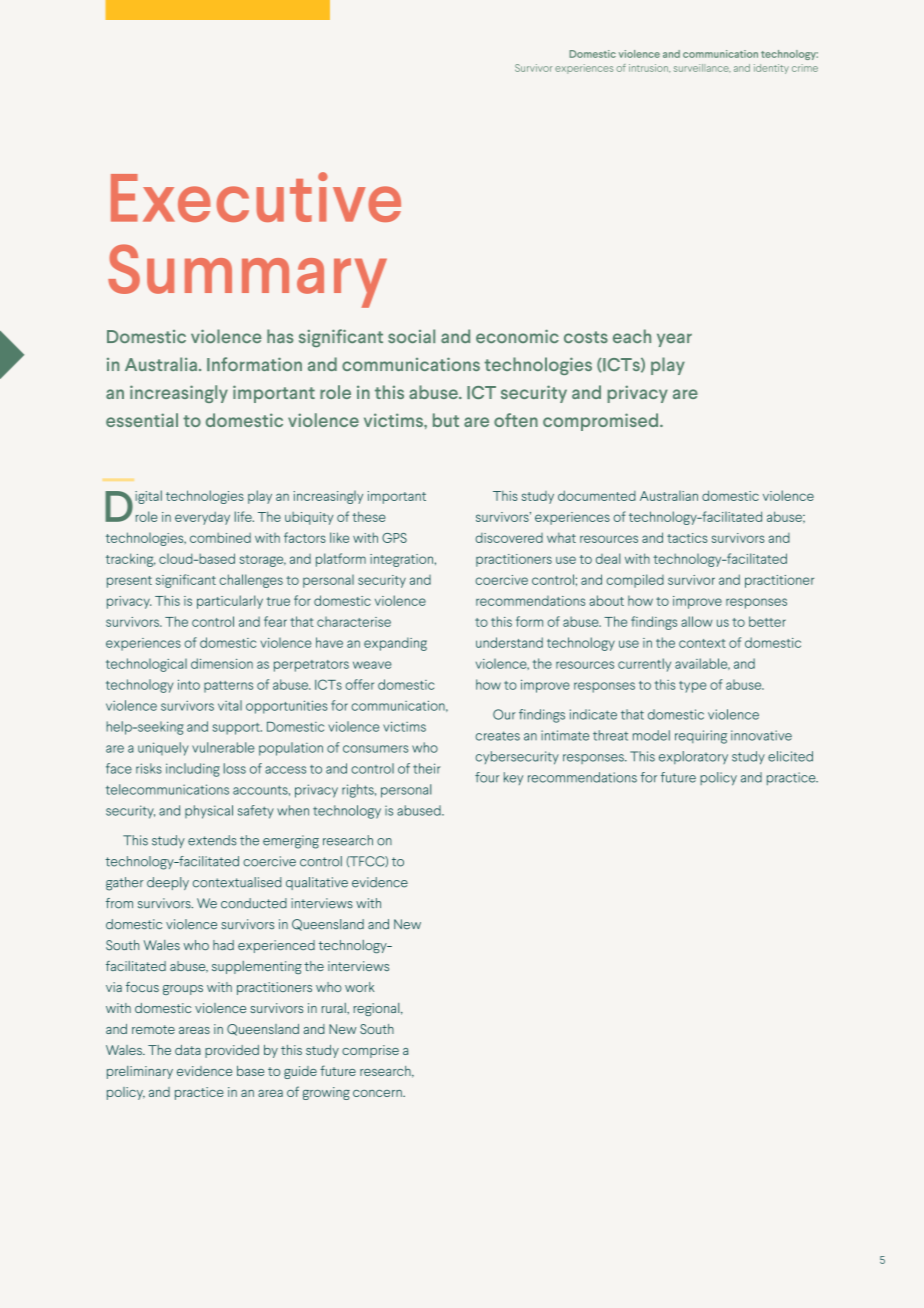 The width and height of the screenshot is (924, 1308). Describe the element at coordinates (370, 1051) in the screenshot. I see `comprise` at that location.
